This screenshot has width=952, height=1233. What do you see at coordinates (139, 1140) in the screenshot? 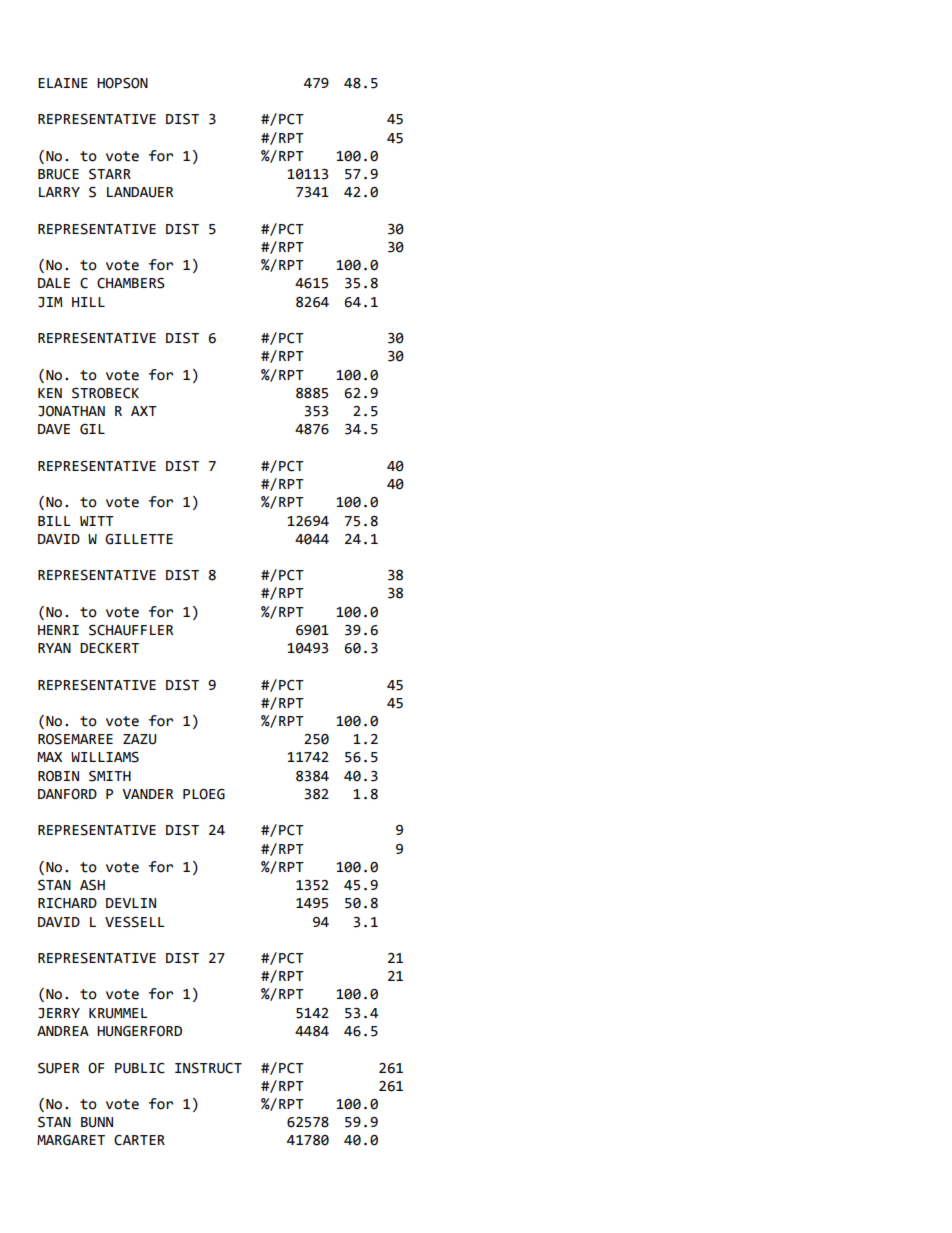
I see `CARTER` at bounding box center [139, 1140].
